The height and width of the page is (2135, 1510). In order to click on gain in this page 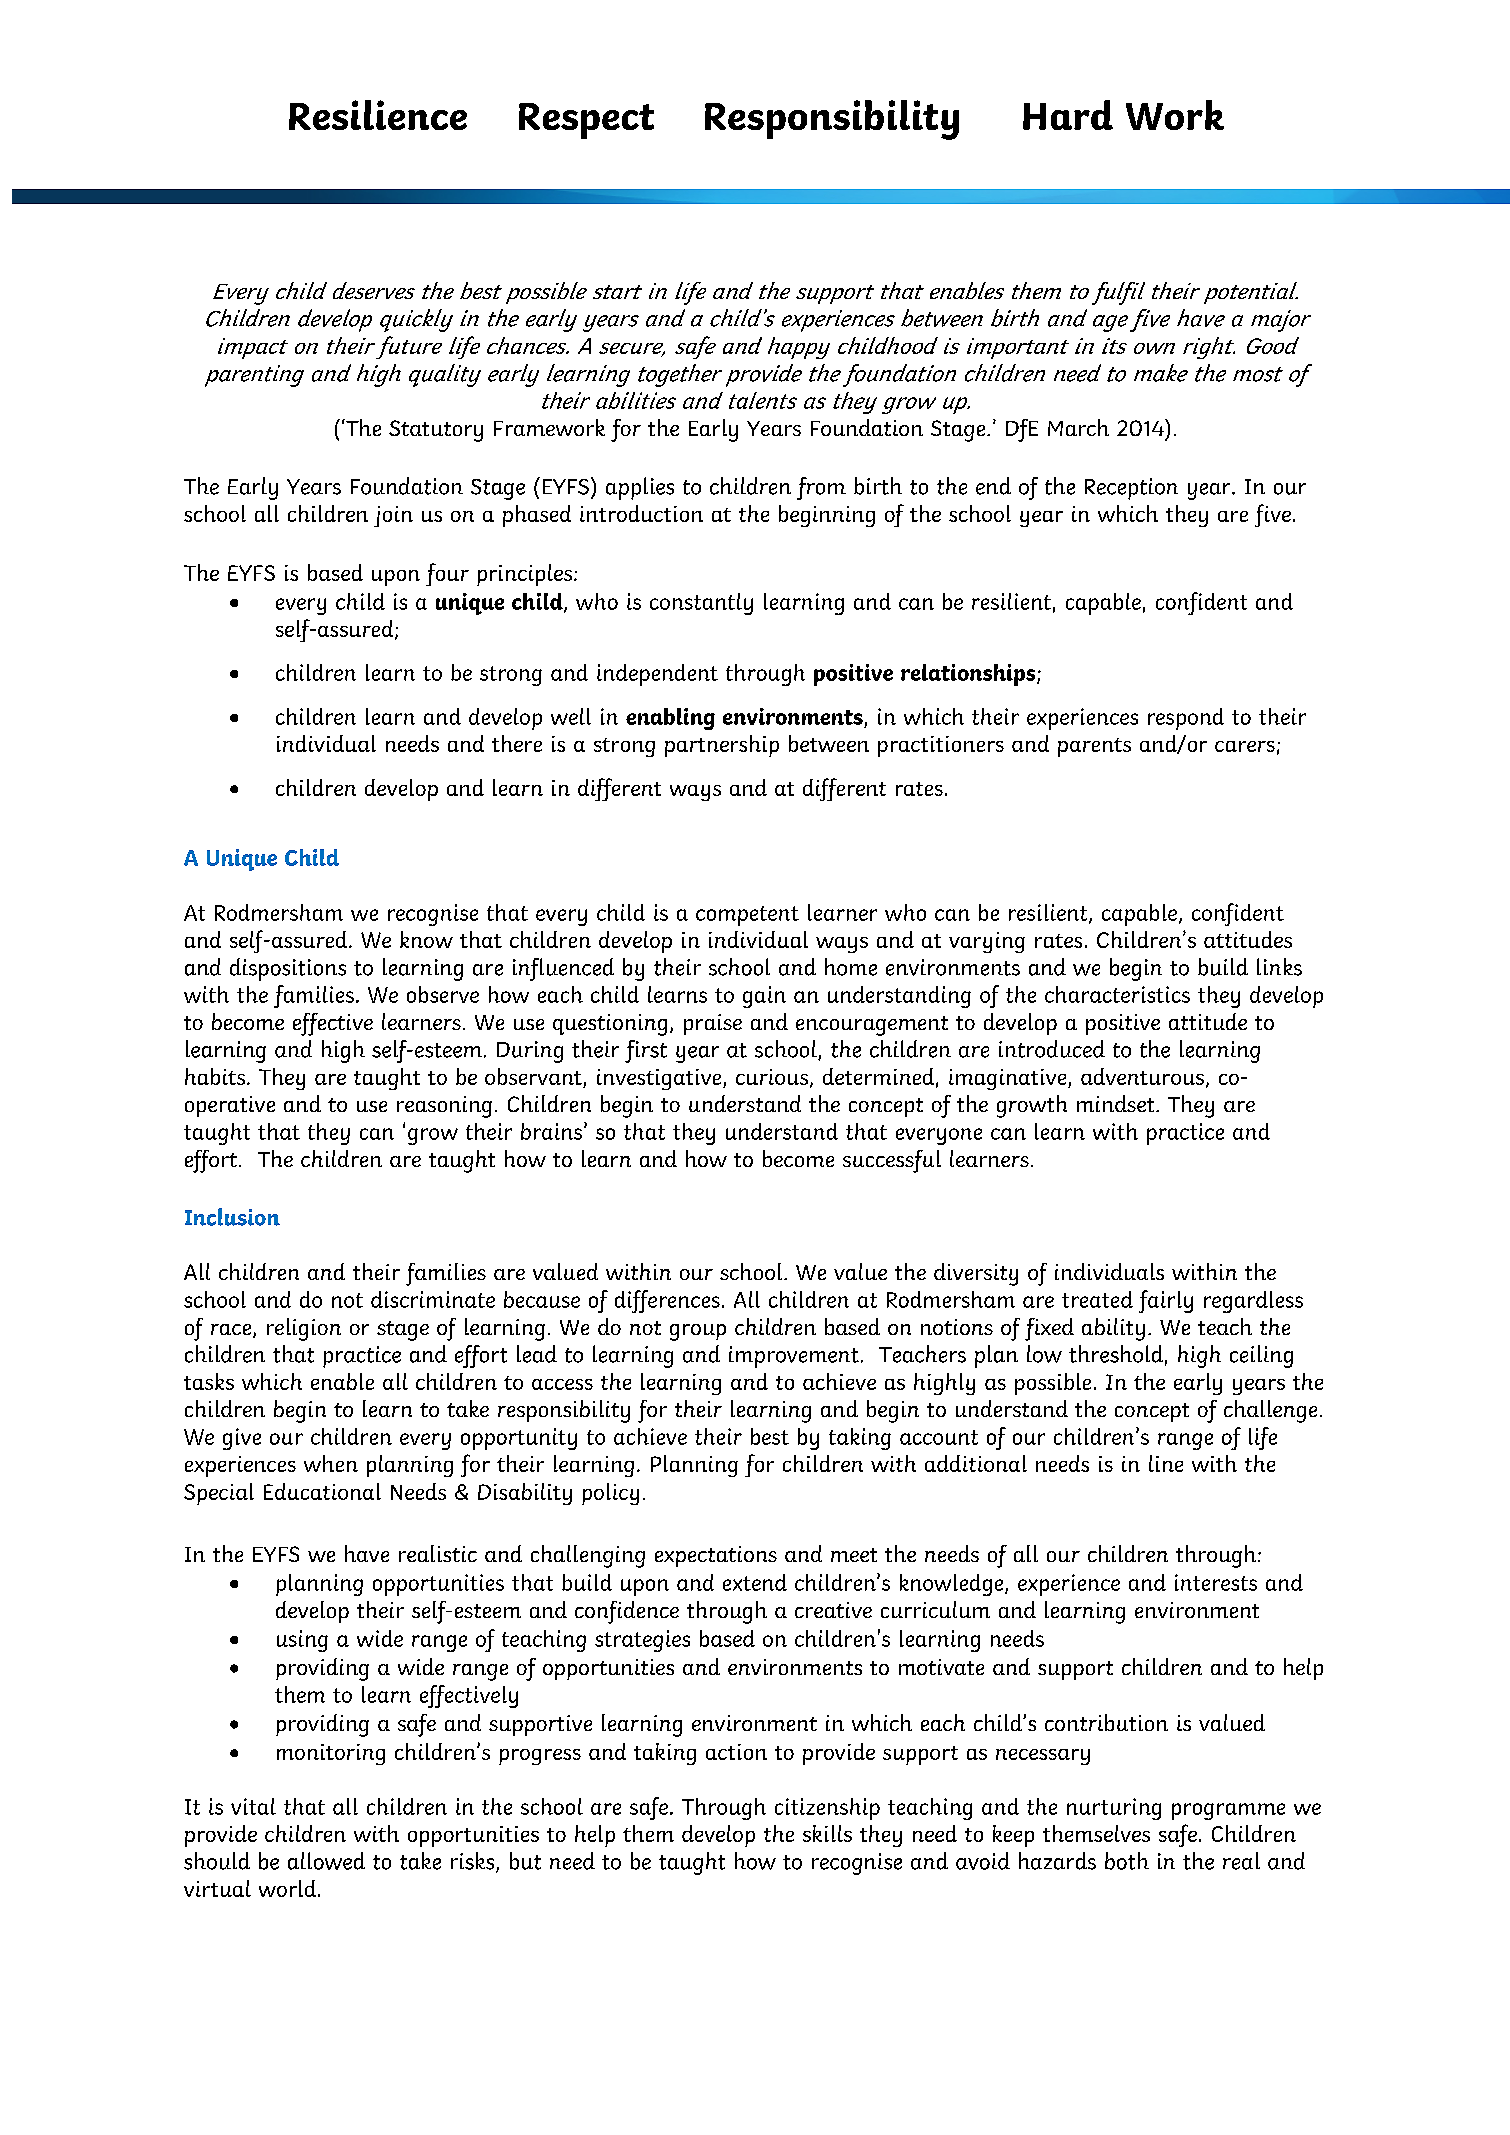, I will do `click(764, 997)`.
